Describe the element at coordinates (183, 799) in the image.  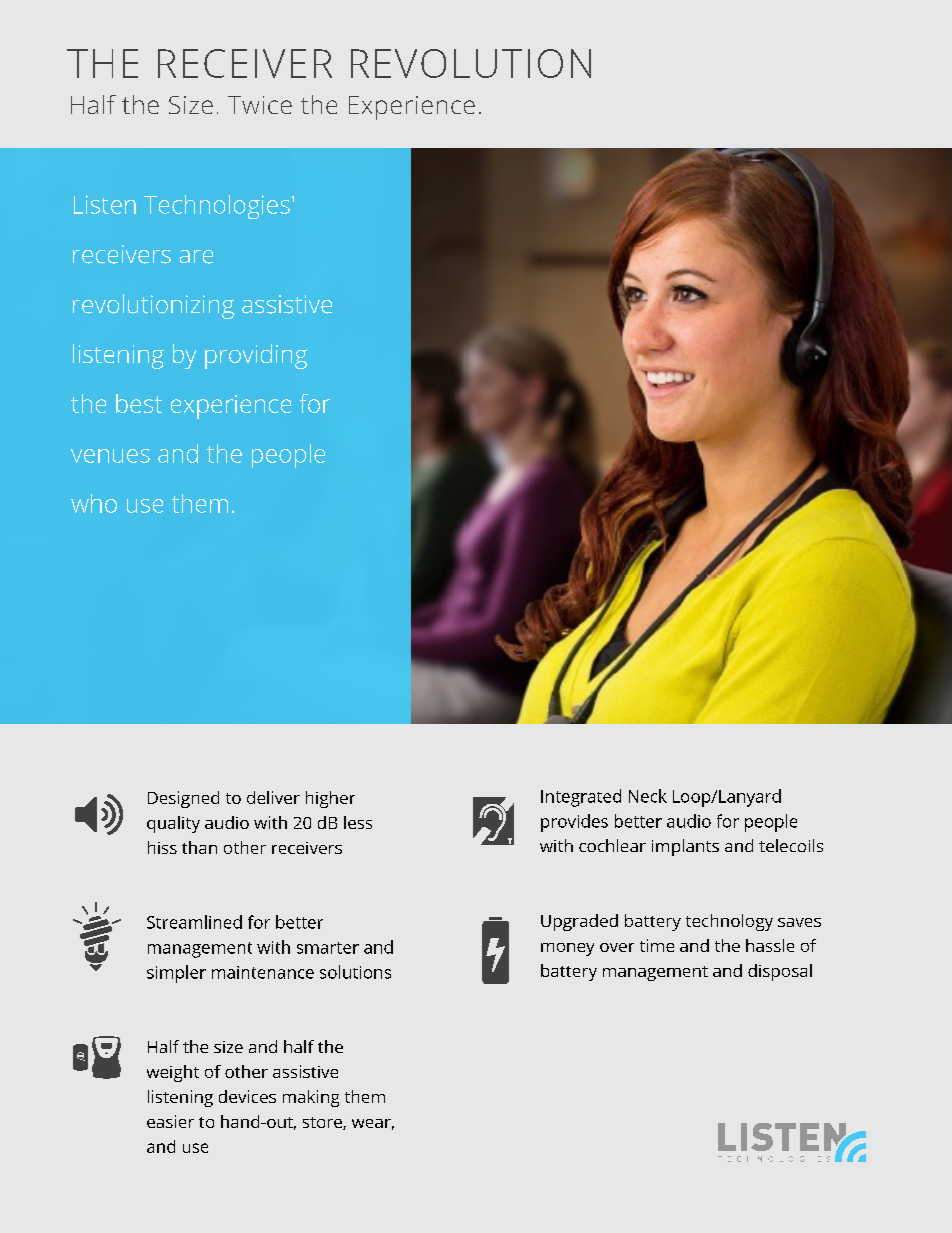
I see `Designed` at that location.
